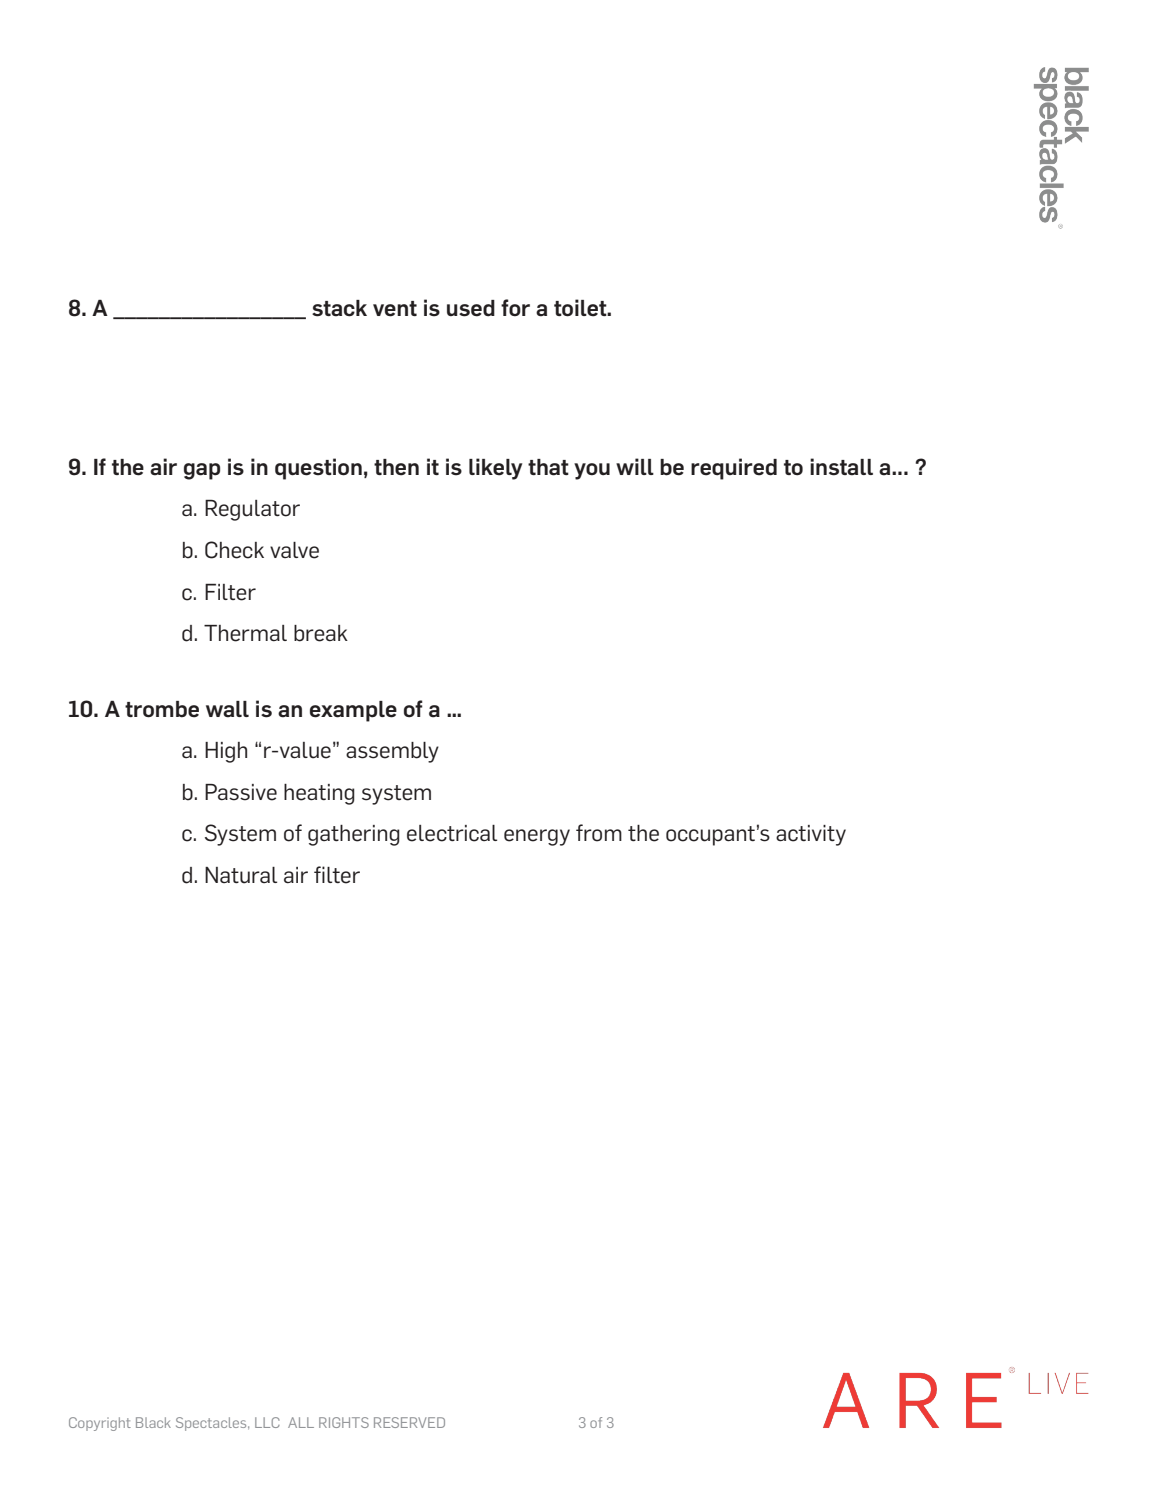 The image size is (1156, 1496). Describe the element at coordinates (339, 308) in the page. I see `stack` at that location.
